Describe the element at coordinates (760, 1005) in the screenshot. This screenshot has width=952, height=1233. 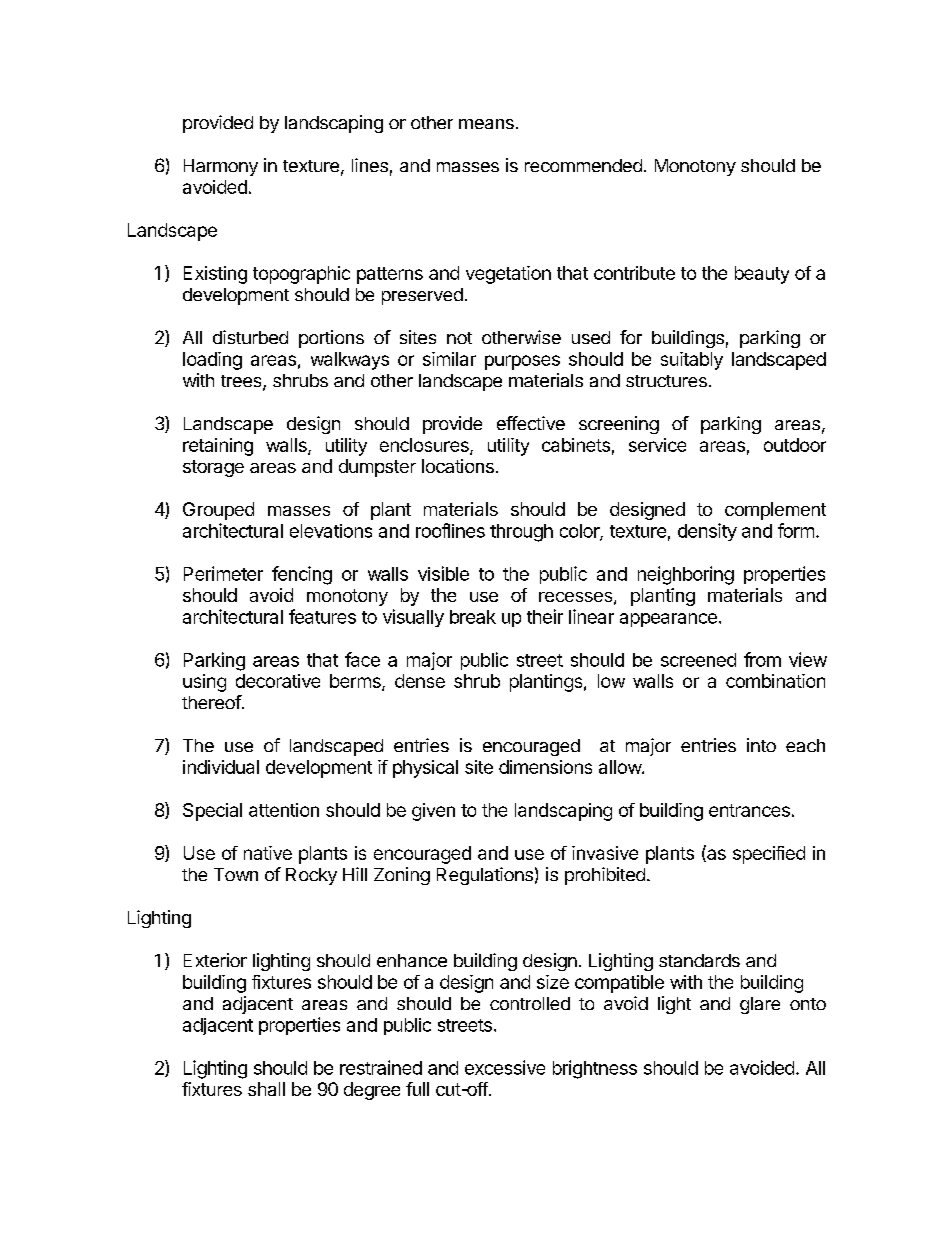
I see `glare` at that location.
